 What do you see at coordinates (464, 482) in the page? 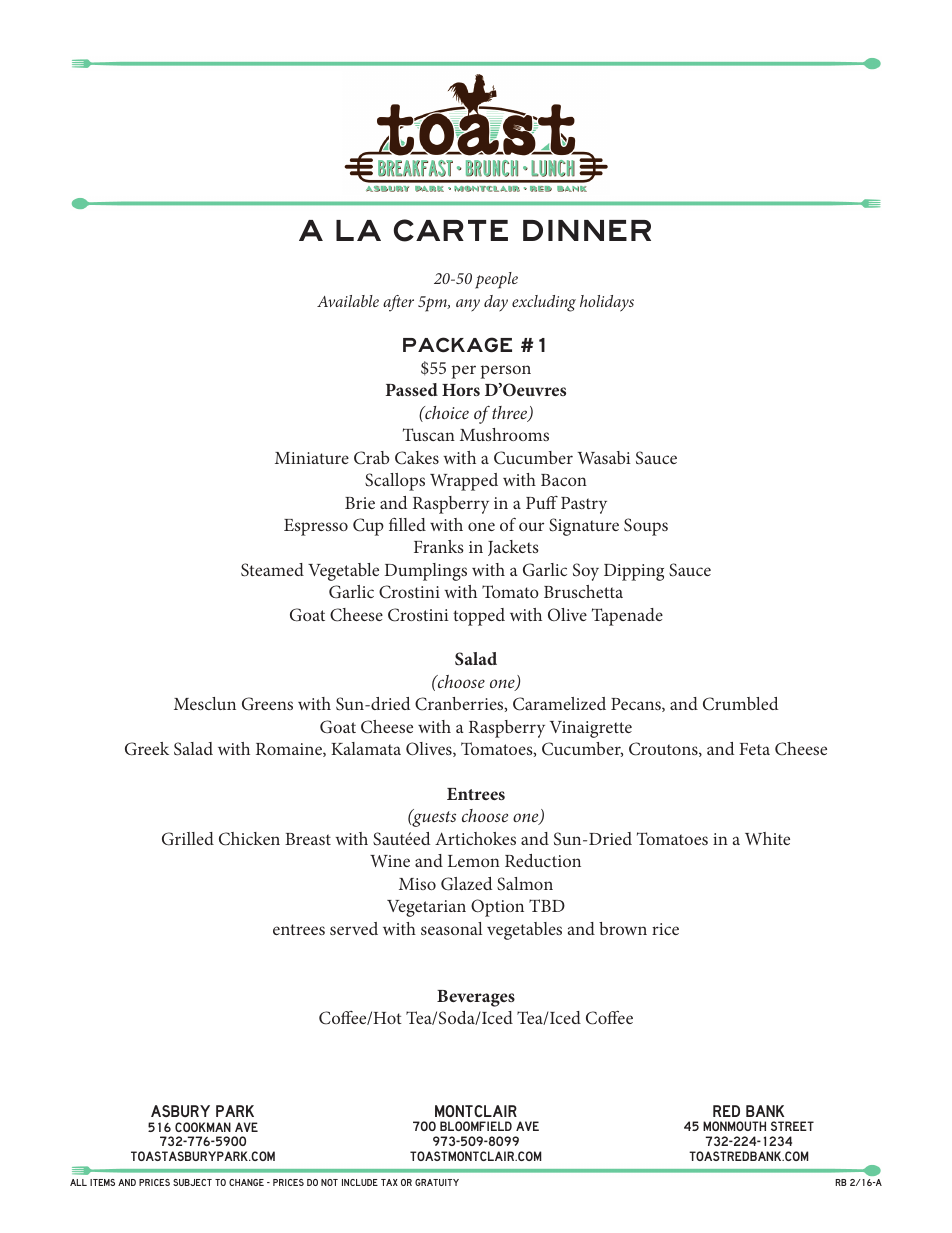
I see `Wrapped` at bounding box center [464, 482].
